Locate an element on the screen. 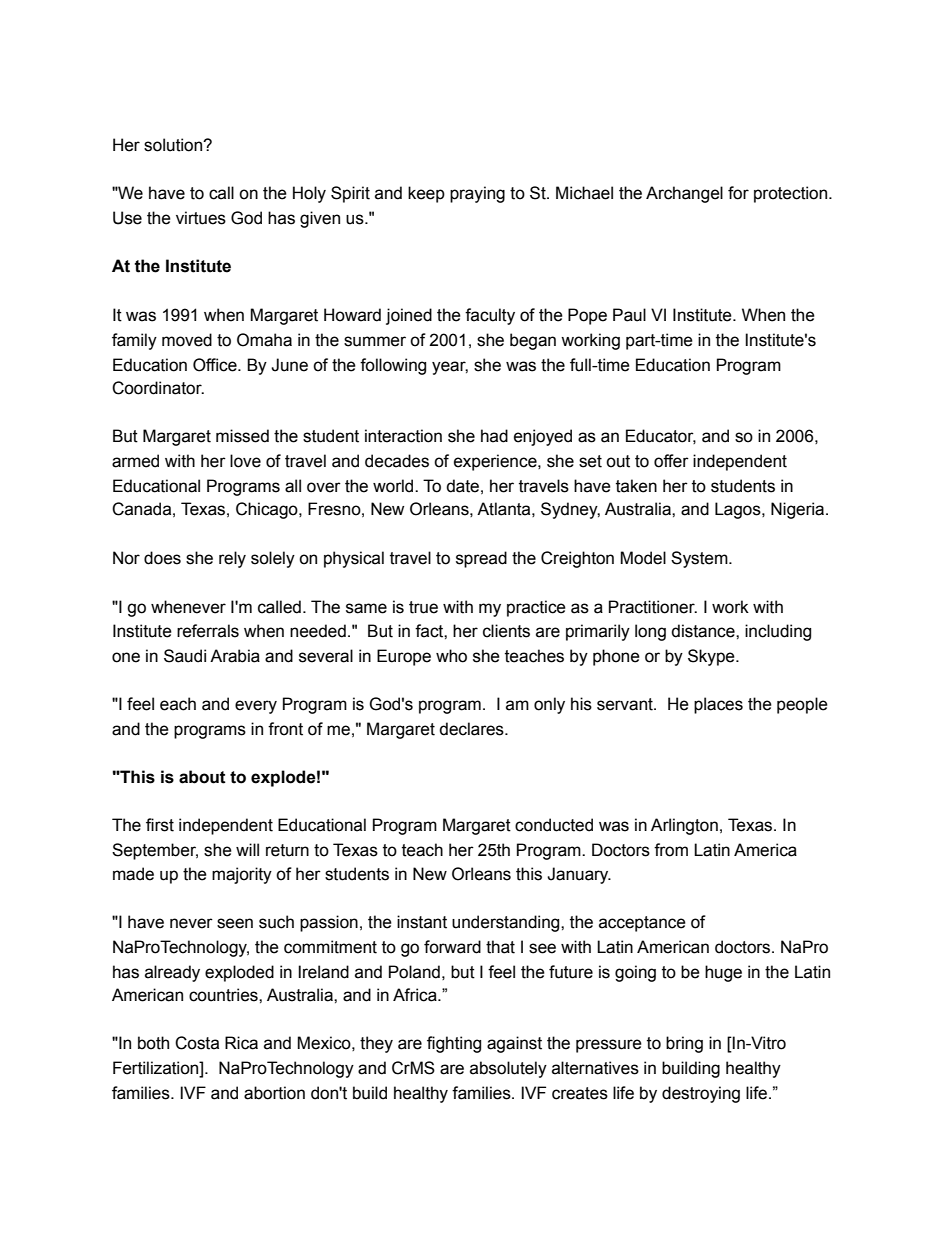 The width and height of the screenshot is (952, 1233). virtues is located at coordinates (201, 218).
